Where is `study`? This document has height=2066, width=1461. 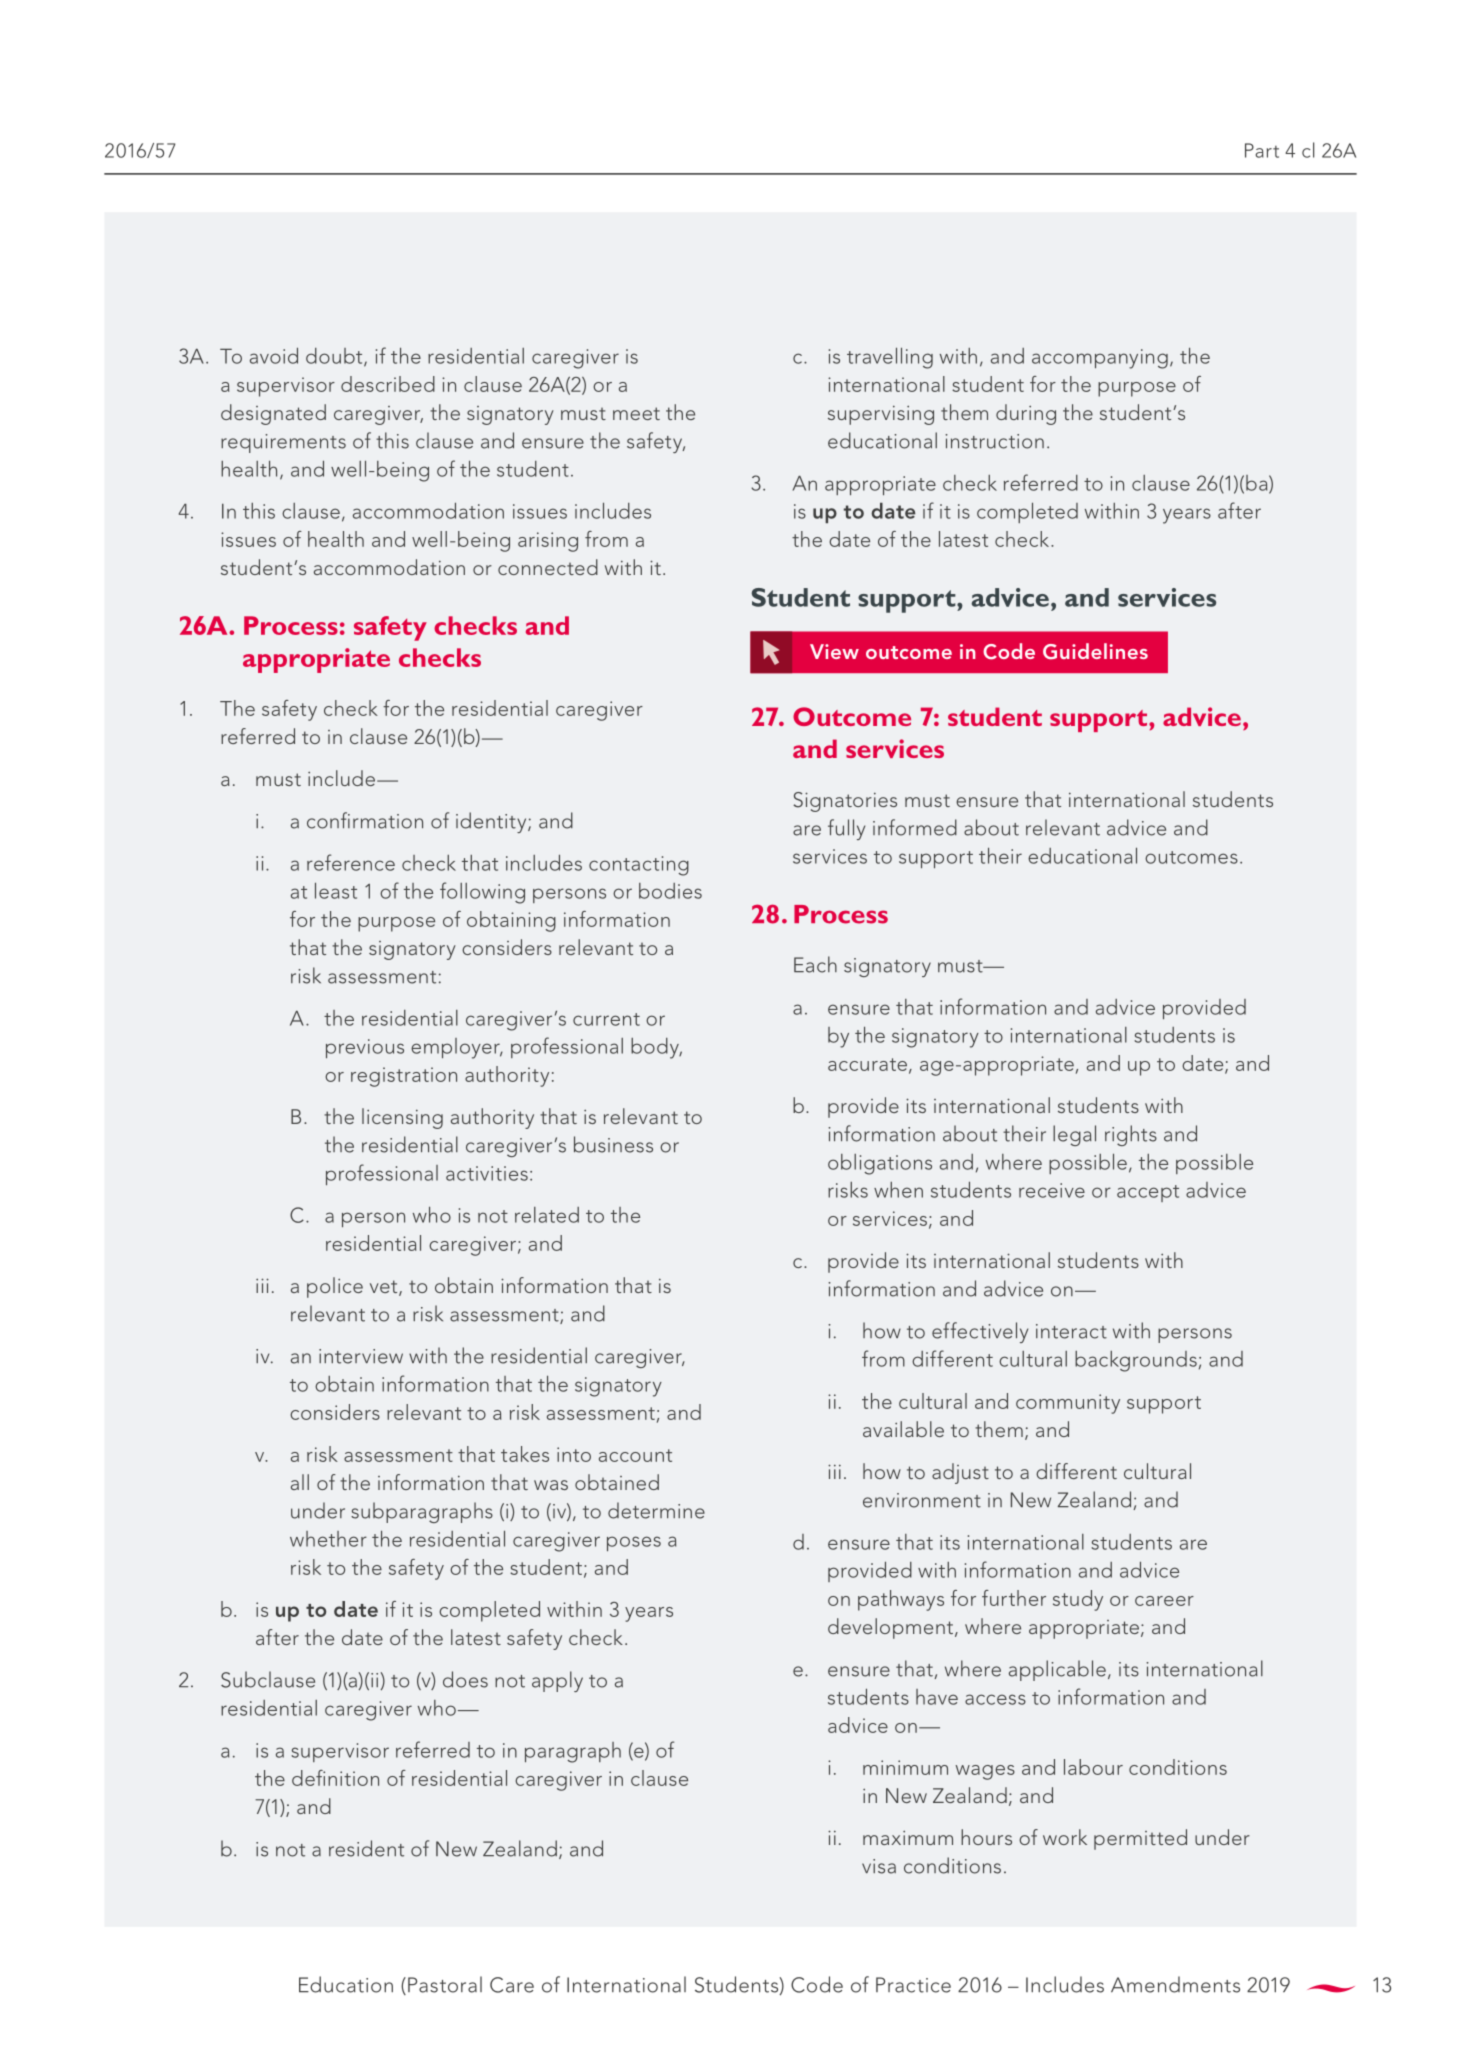
study is located at coordinates (1078, 1600).
